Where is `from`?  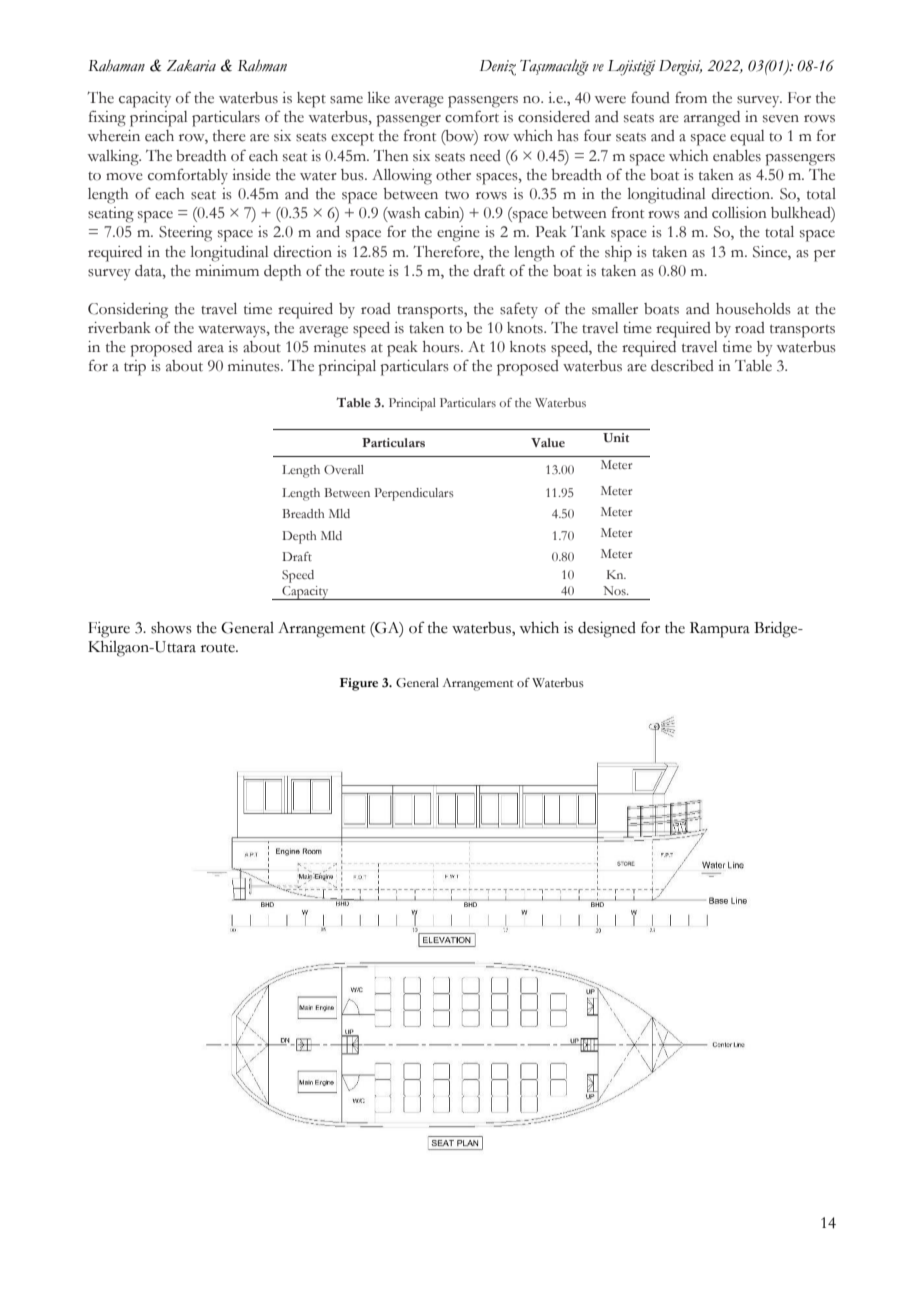 from is located at coordinates (691, 97).
